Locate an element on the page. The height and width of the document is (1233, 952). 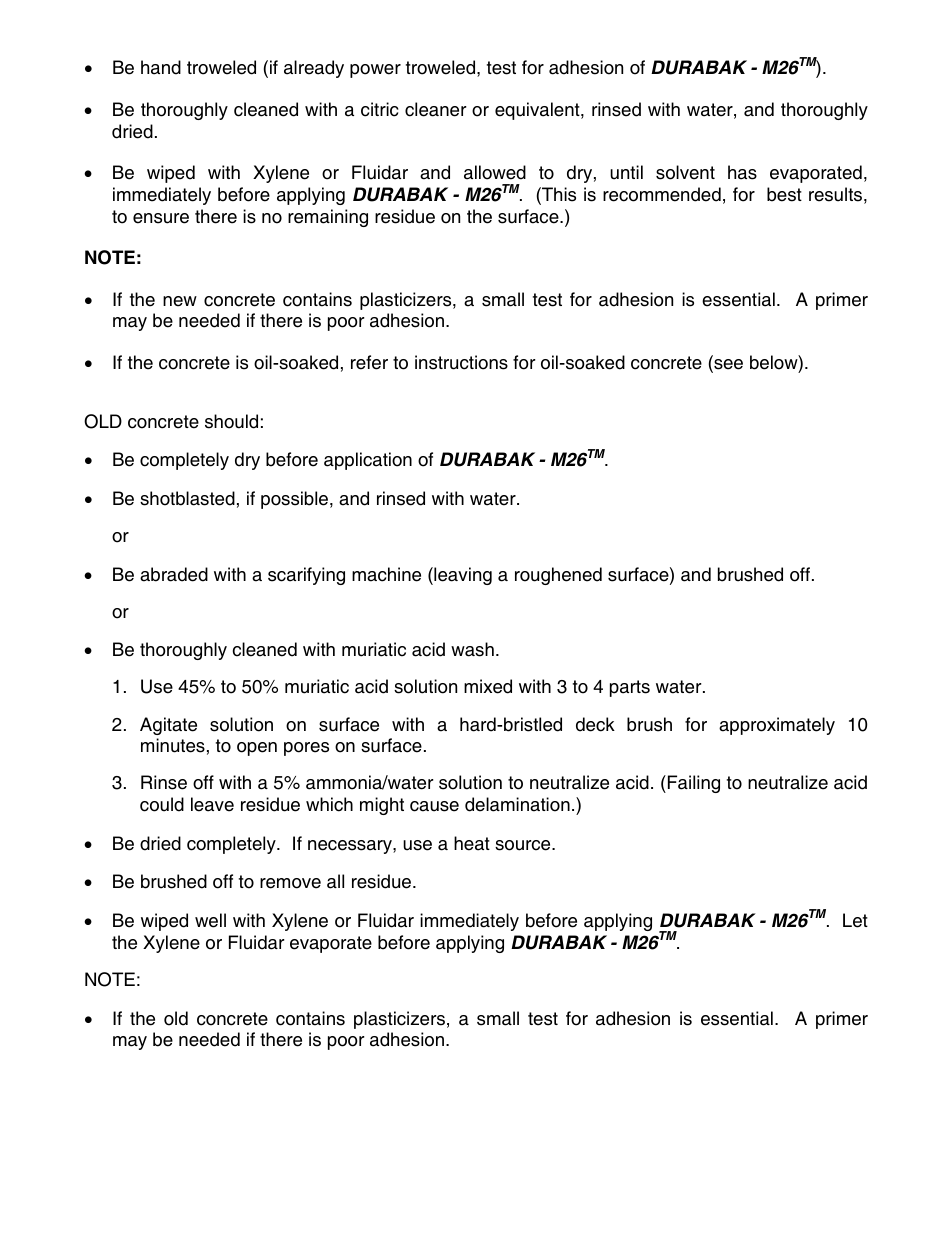
Failing is located at coordinates (692, 784).
